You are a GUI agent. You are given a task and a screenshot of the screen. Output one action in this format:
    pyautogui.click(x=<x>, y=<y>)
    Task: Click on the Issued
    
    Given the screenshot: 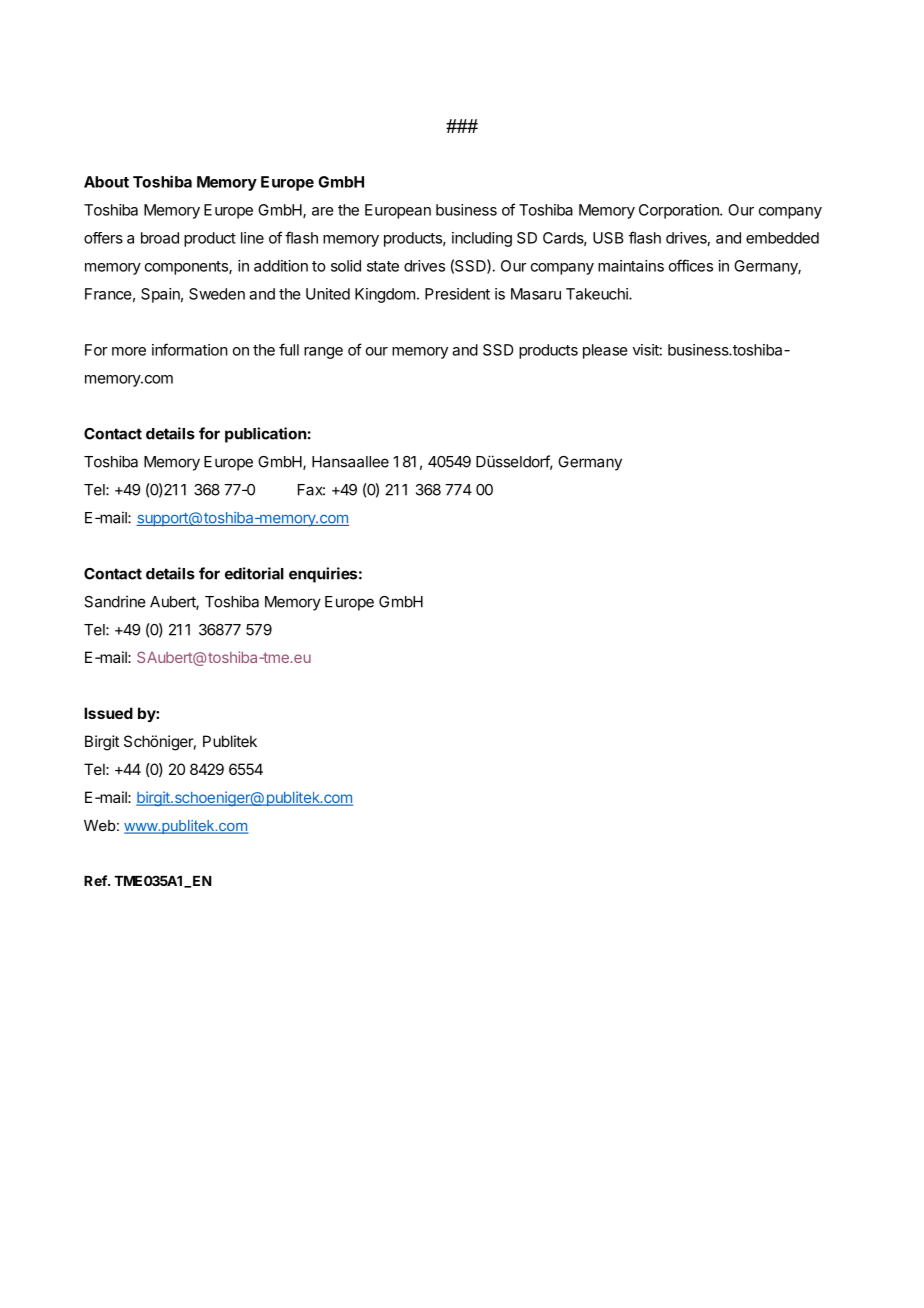 What is the action you would take?
    pyautogui.click(x=108, y=713)
